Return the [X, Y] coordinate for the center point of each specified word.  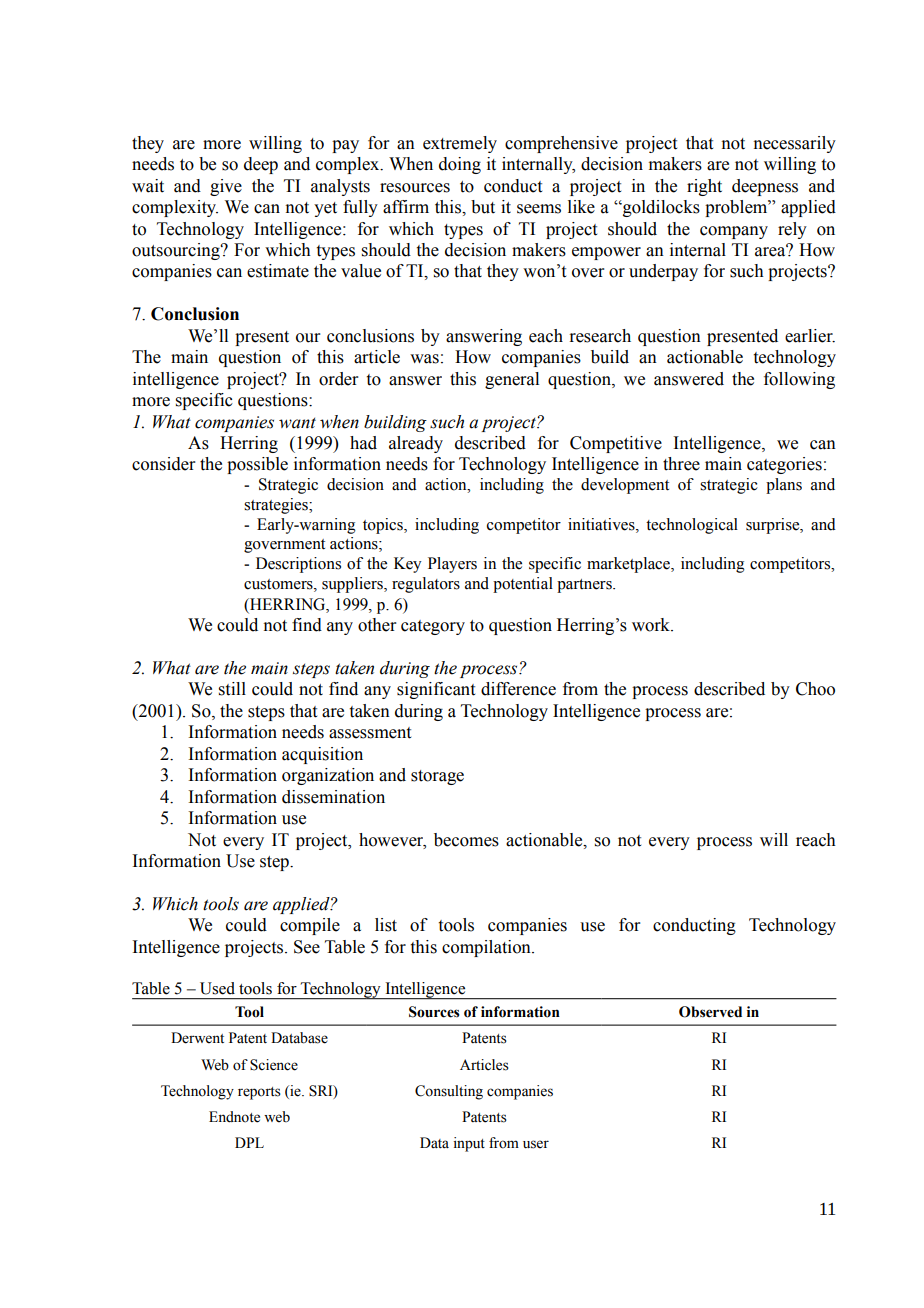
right [704, 187]
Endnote [234, 1117]
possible [257, 465]
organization [328, 776]
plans [784, 486]
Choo [815, 689]
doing [460, 165]
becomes [466, 840]
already [416, 444]
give [226, 187]
